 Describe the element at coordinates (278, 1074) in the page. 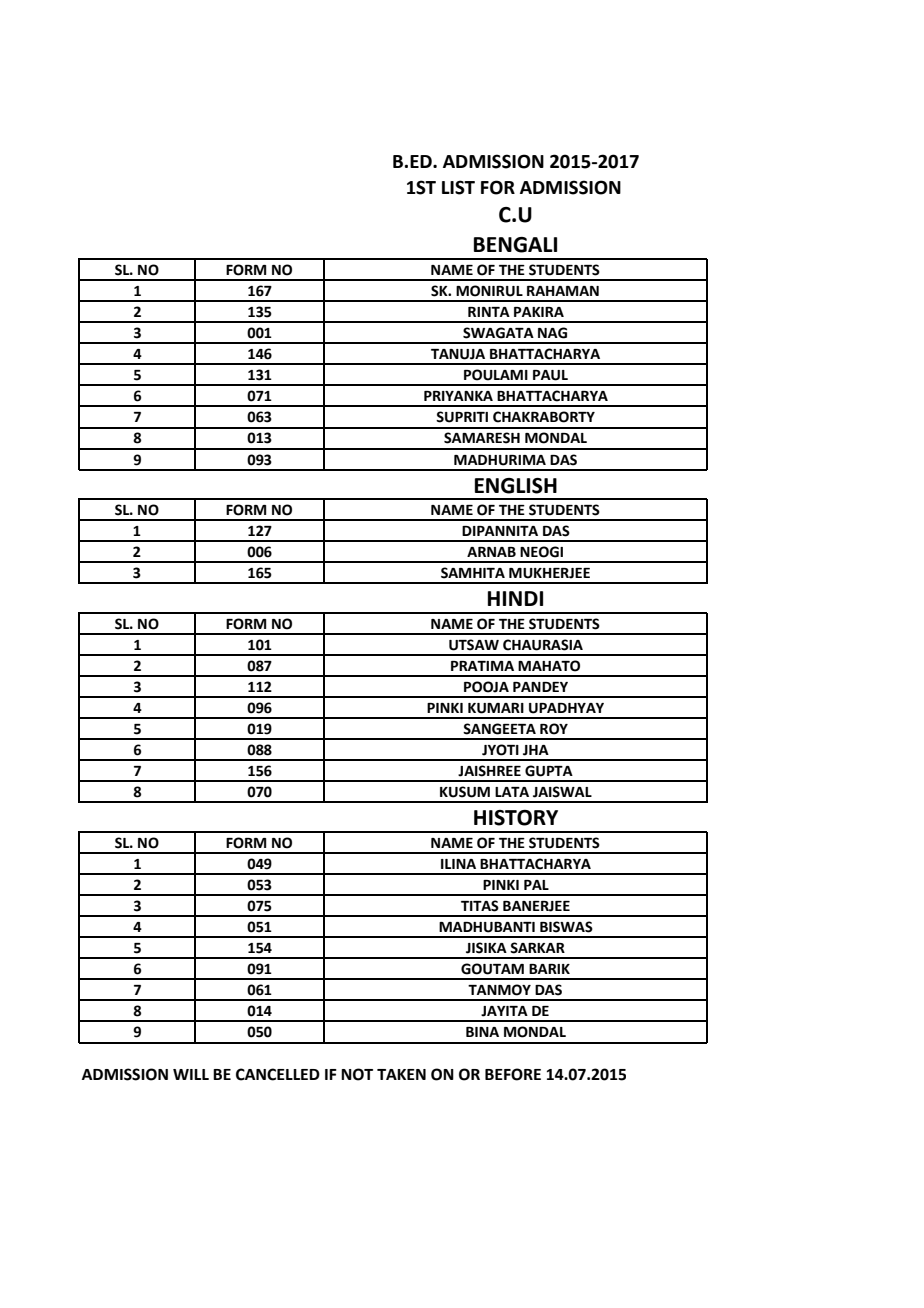

I see `CANCELLED` at that location.
